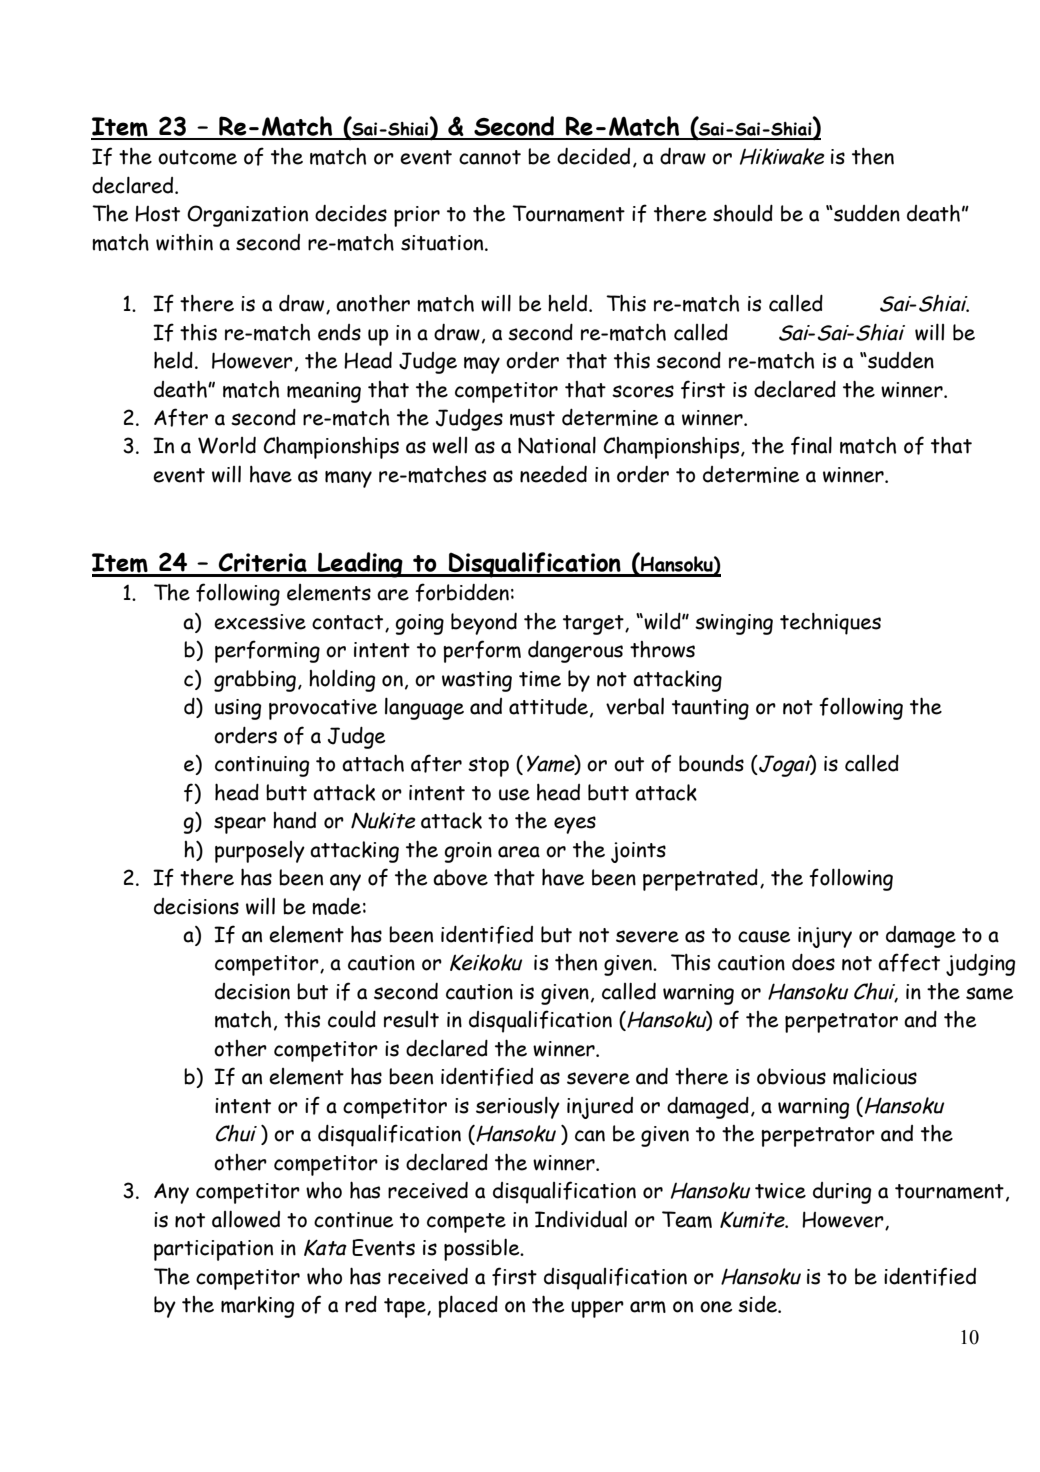 The height and width of the image is (1472, 1040). I want to click on Organization, so click(247, 216).
